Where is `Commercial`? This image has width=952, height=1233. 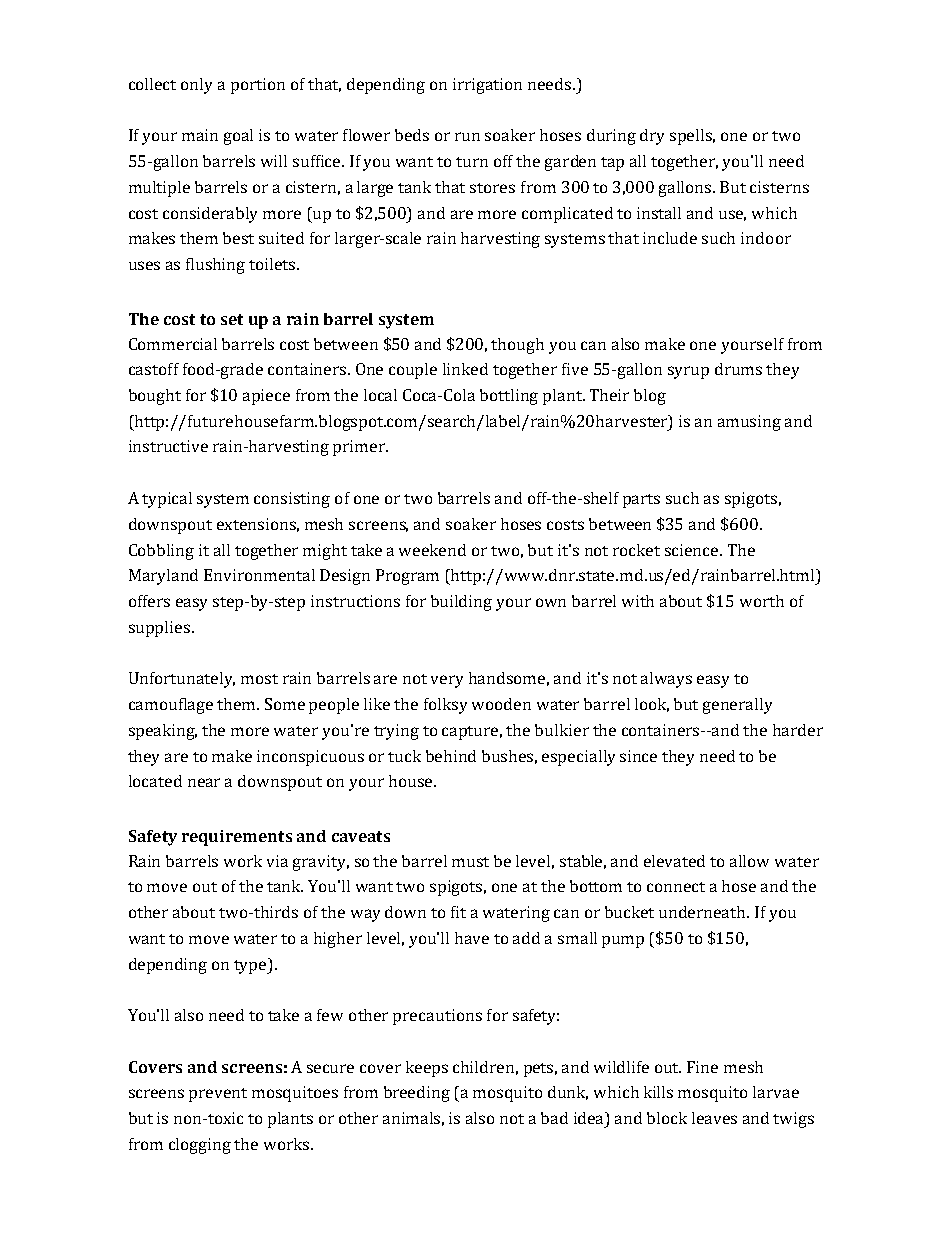 Commercial is located at coordinates (173, 344).
